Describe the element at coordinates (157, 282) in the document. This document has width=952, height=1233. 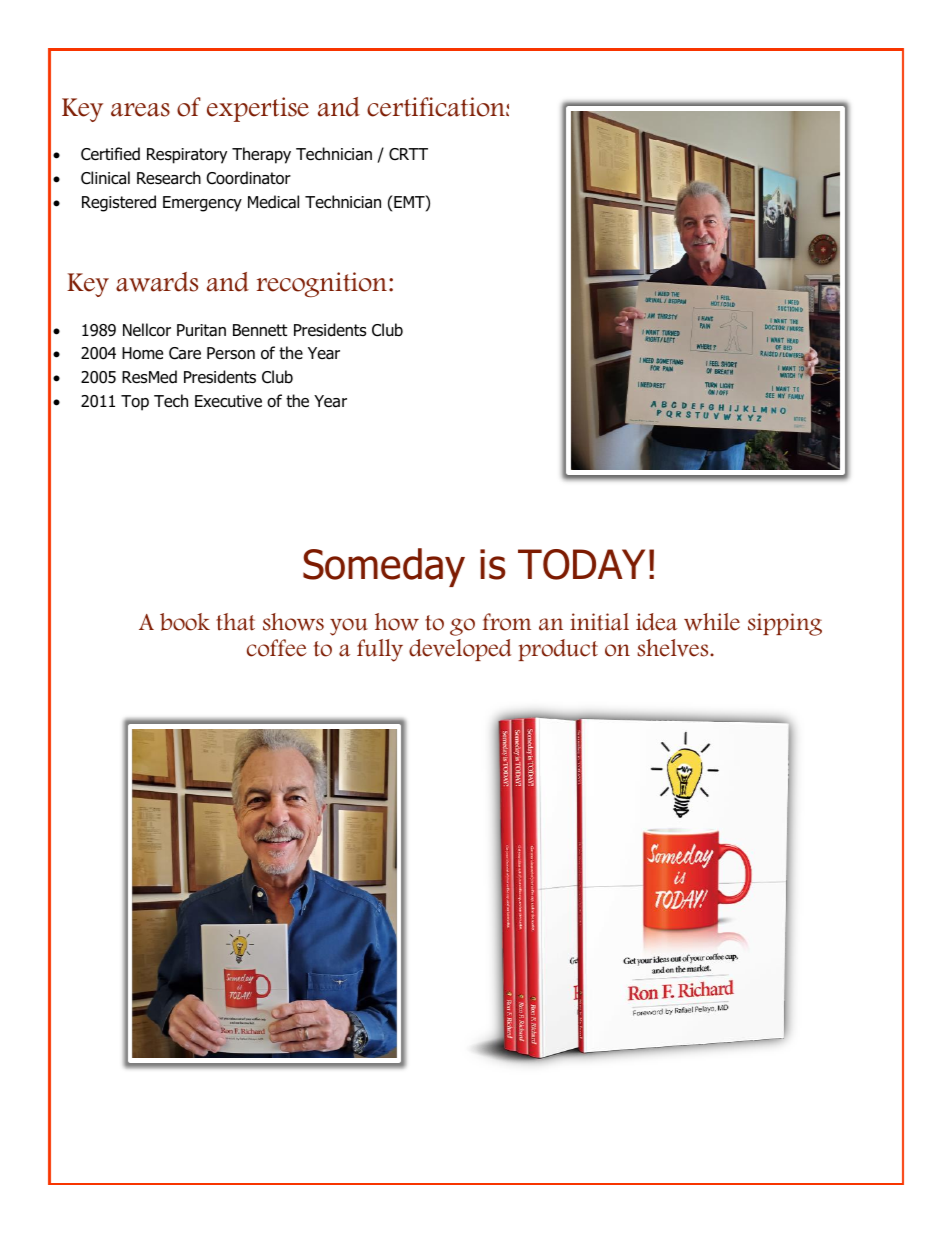
I see `awards` at that location.
